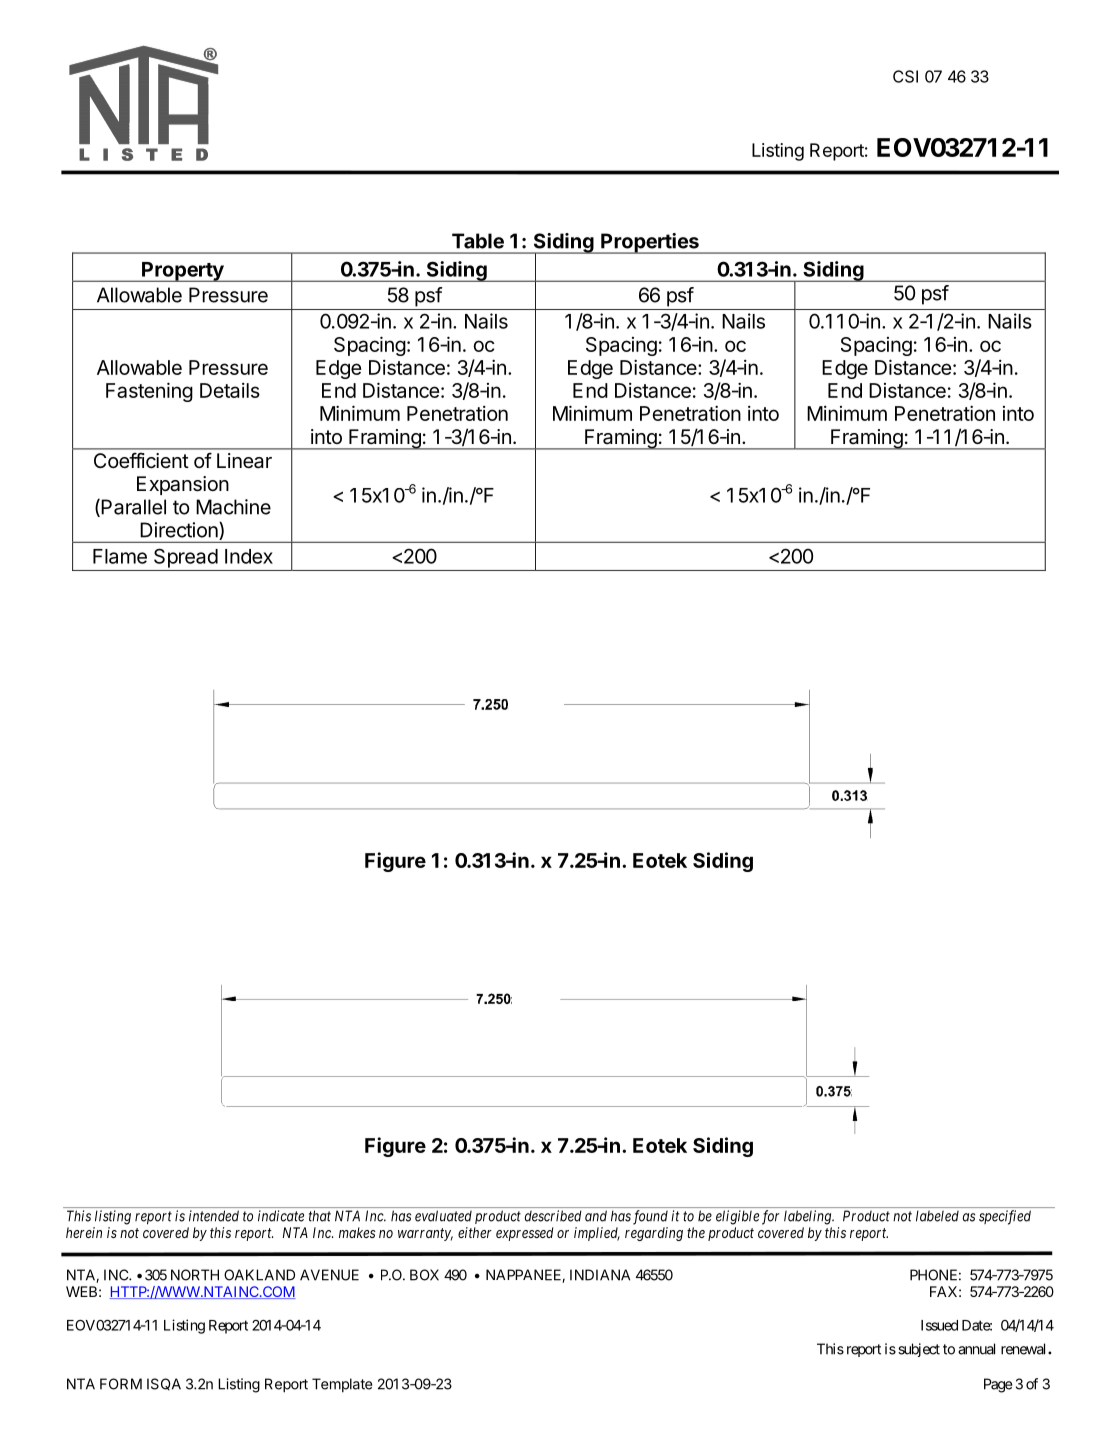  I want to click on intended, so click(214, 1216).
